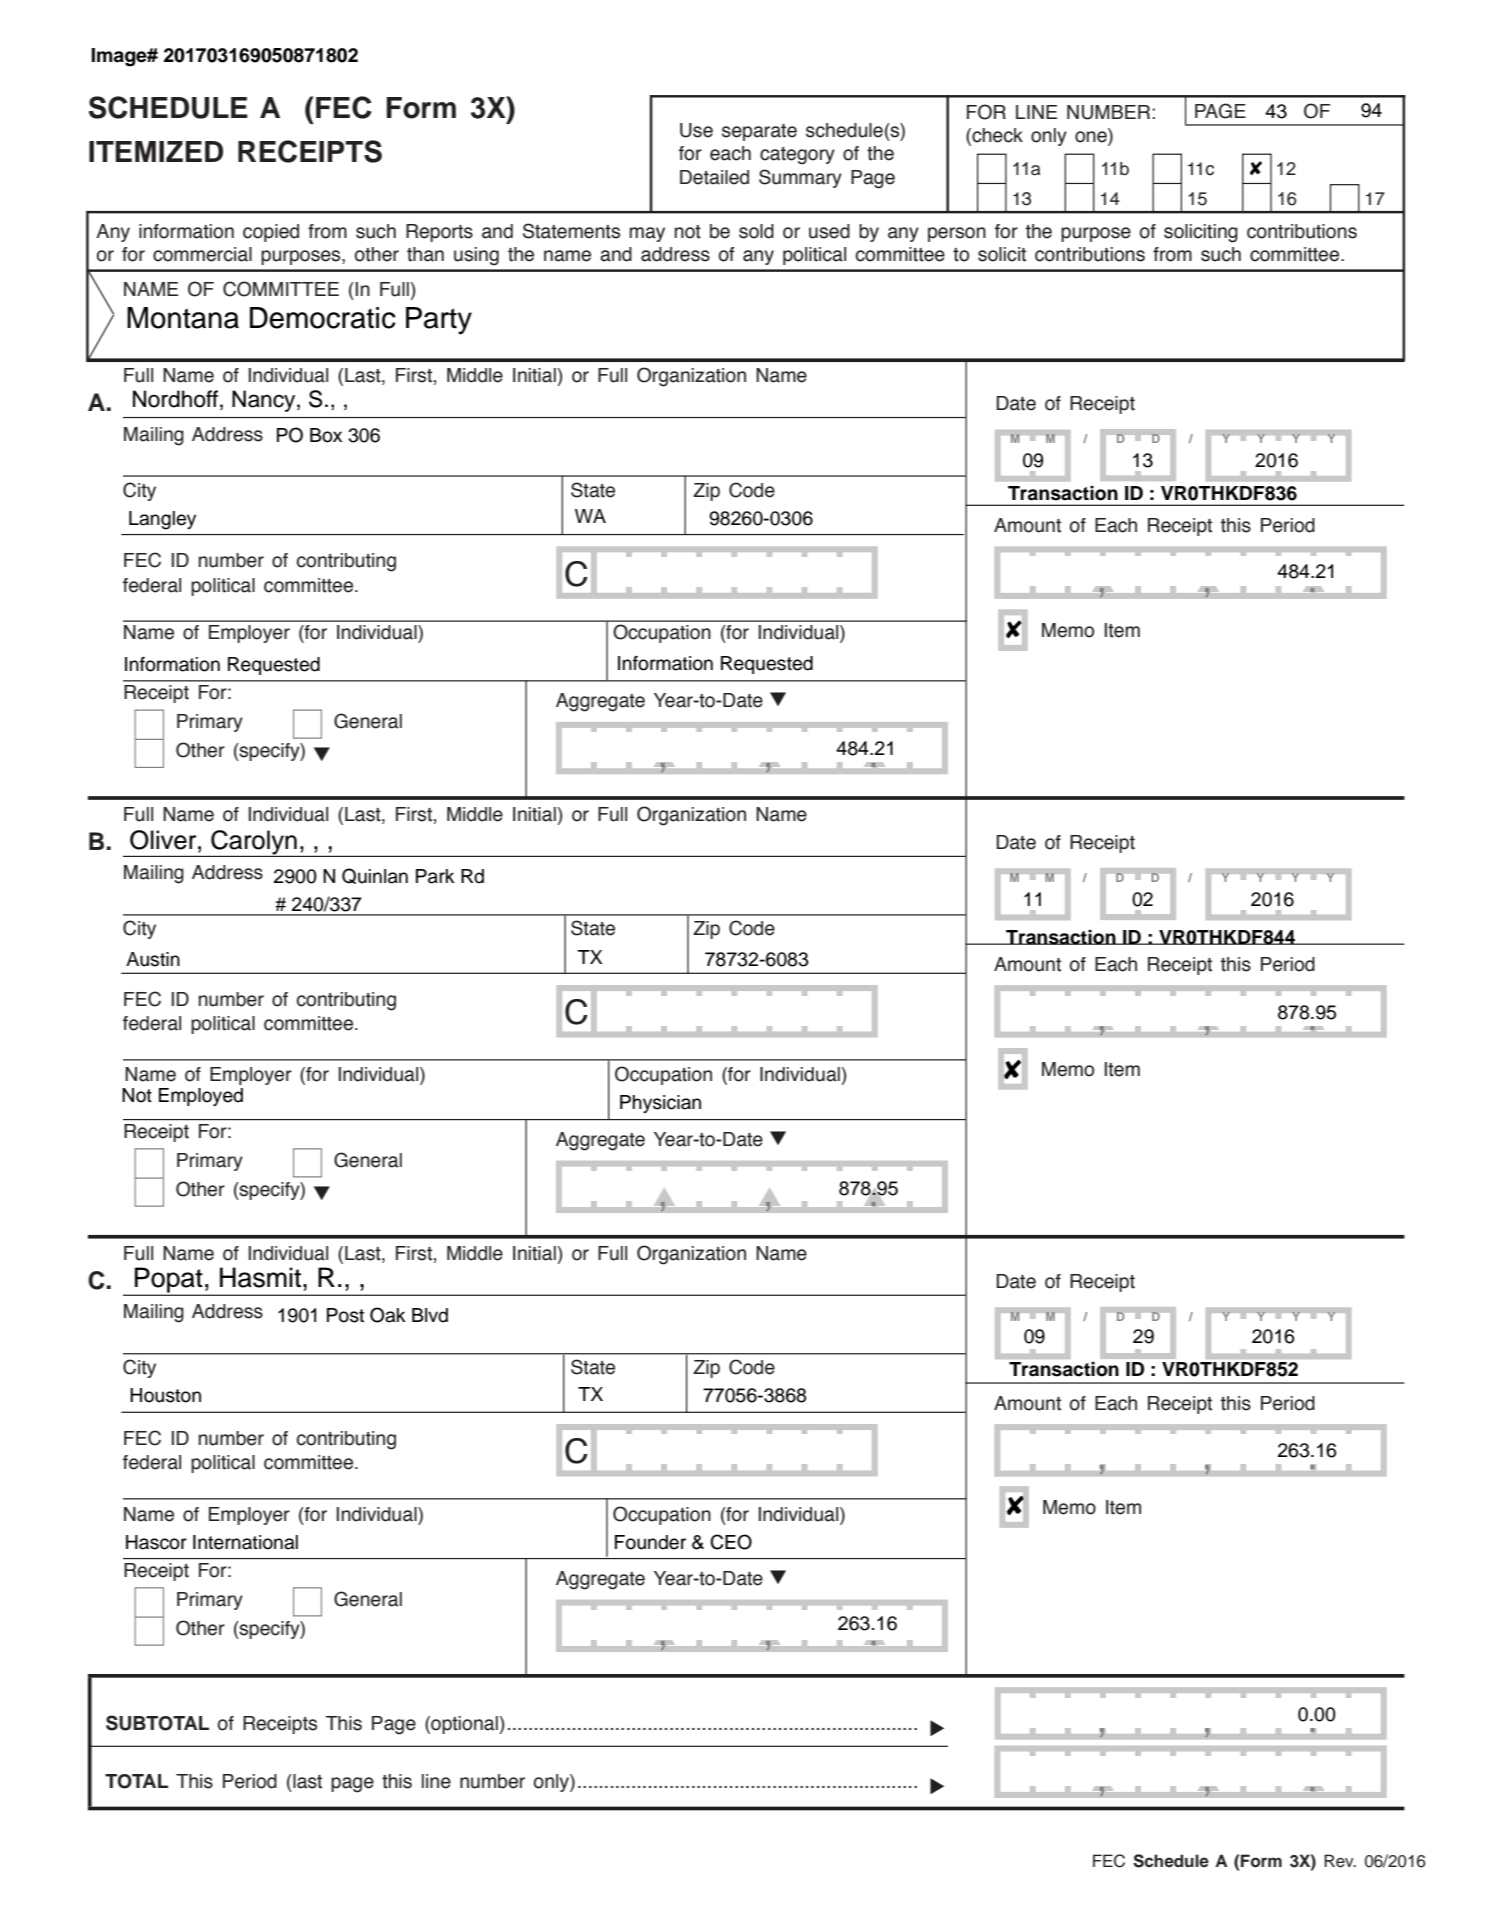  I want to click on Post, so click(345, 1315).
